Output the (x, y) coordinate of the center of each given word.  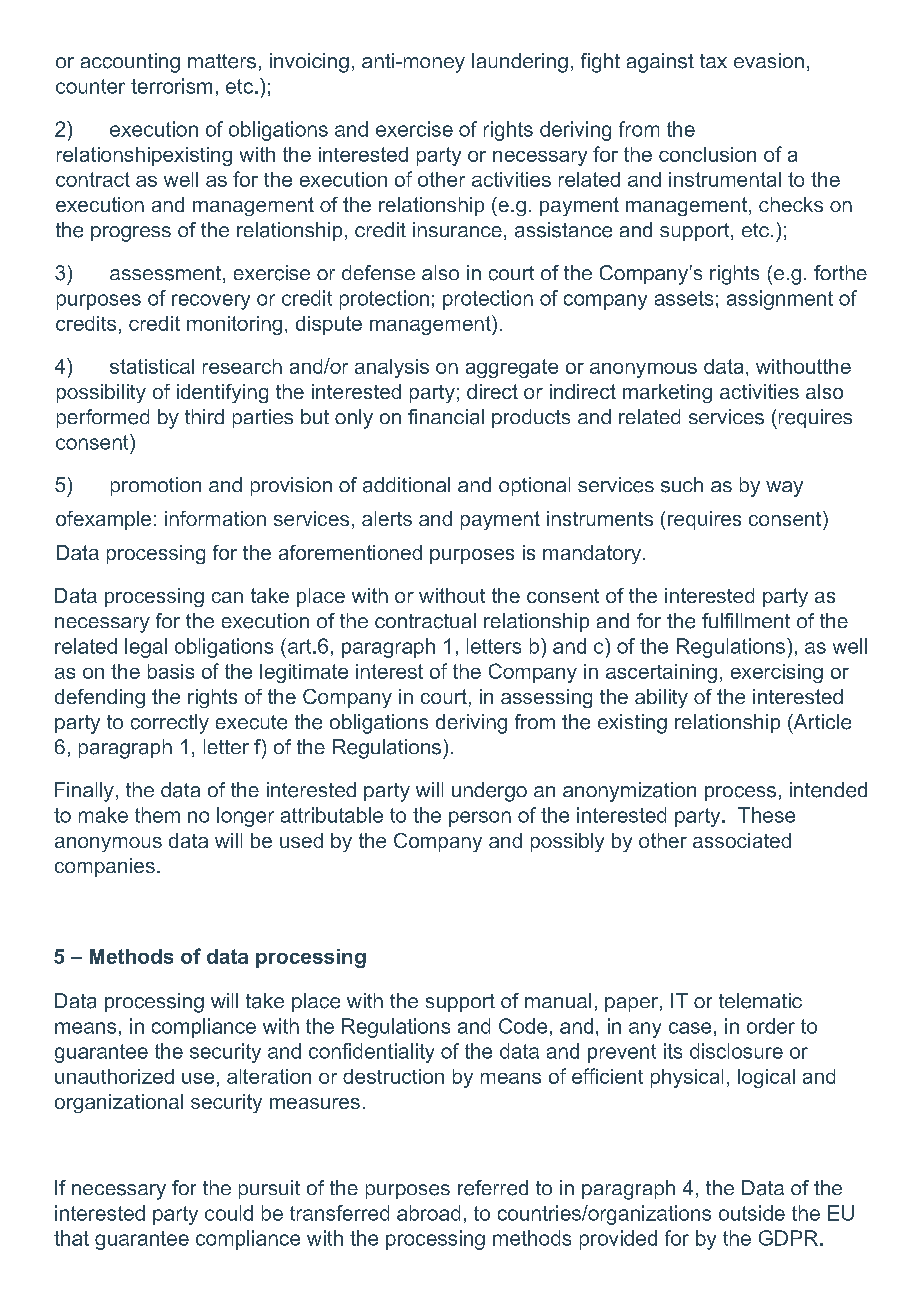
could (229, 1213)
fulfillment (746, 620)
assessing (546, 698)
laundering (520, 63)
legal (146, 648)
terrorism (171, 86)
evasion (769, 60)
